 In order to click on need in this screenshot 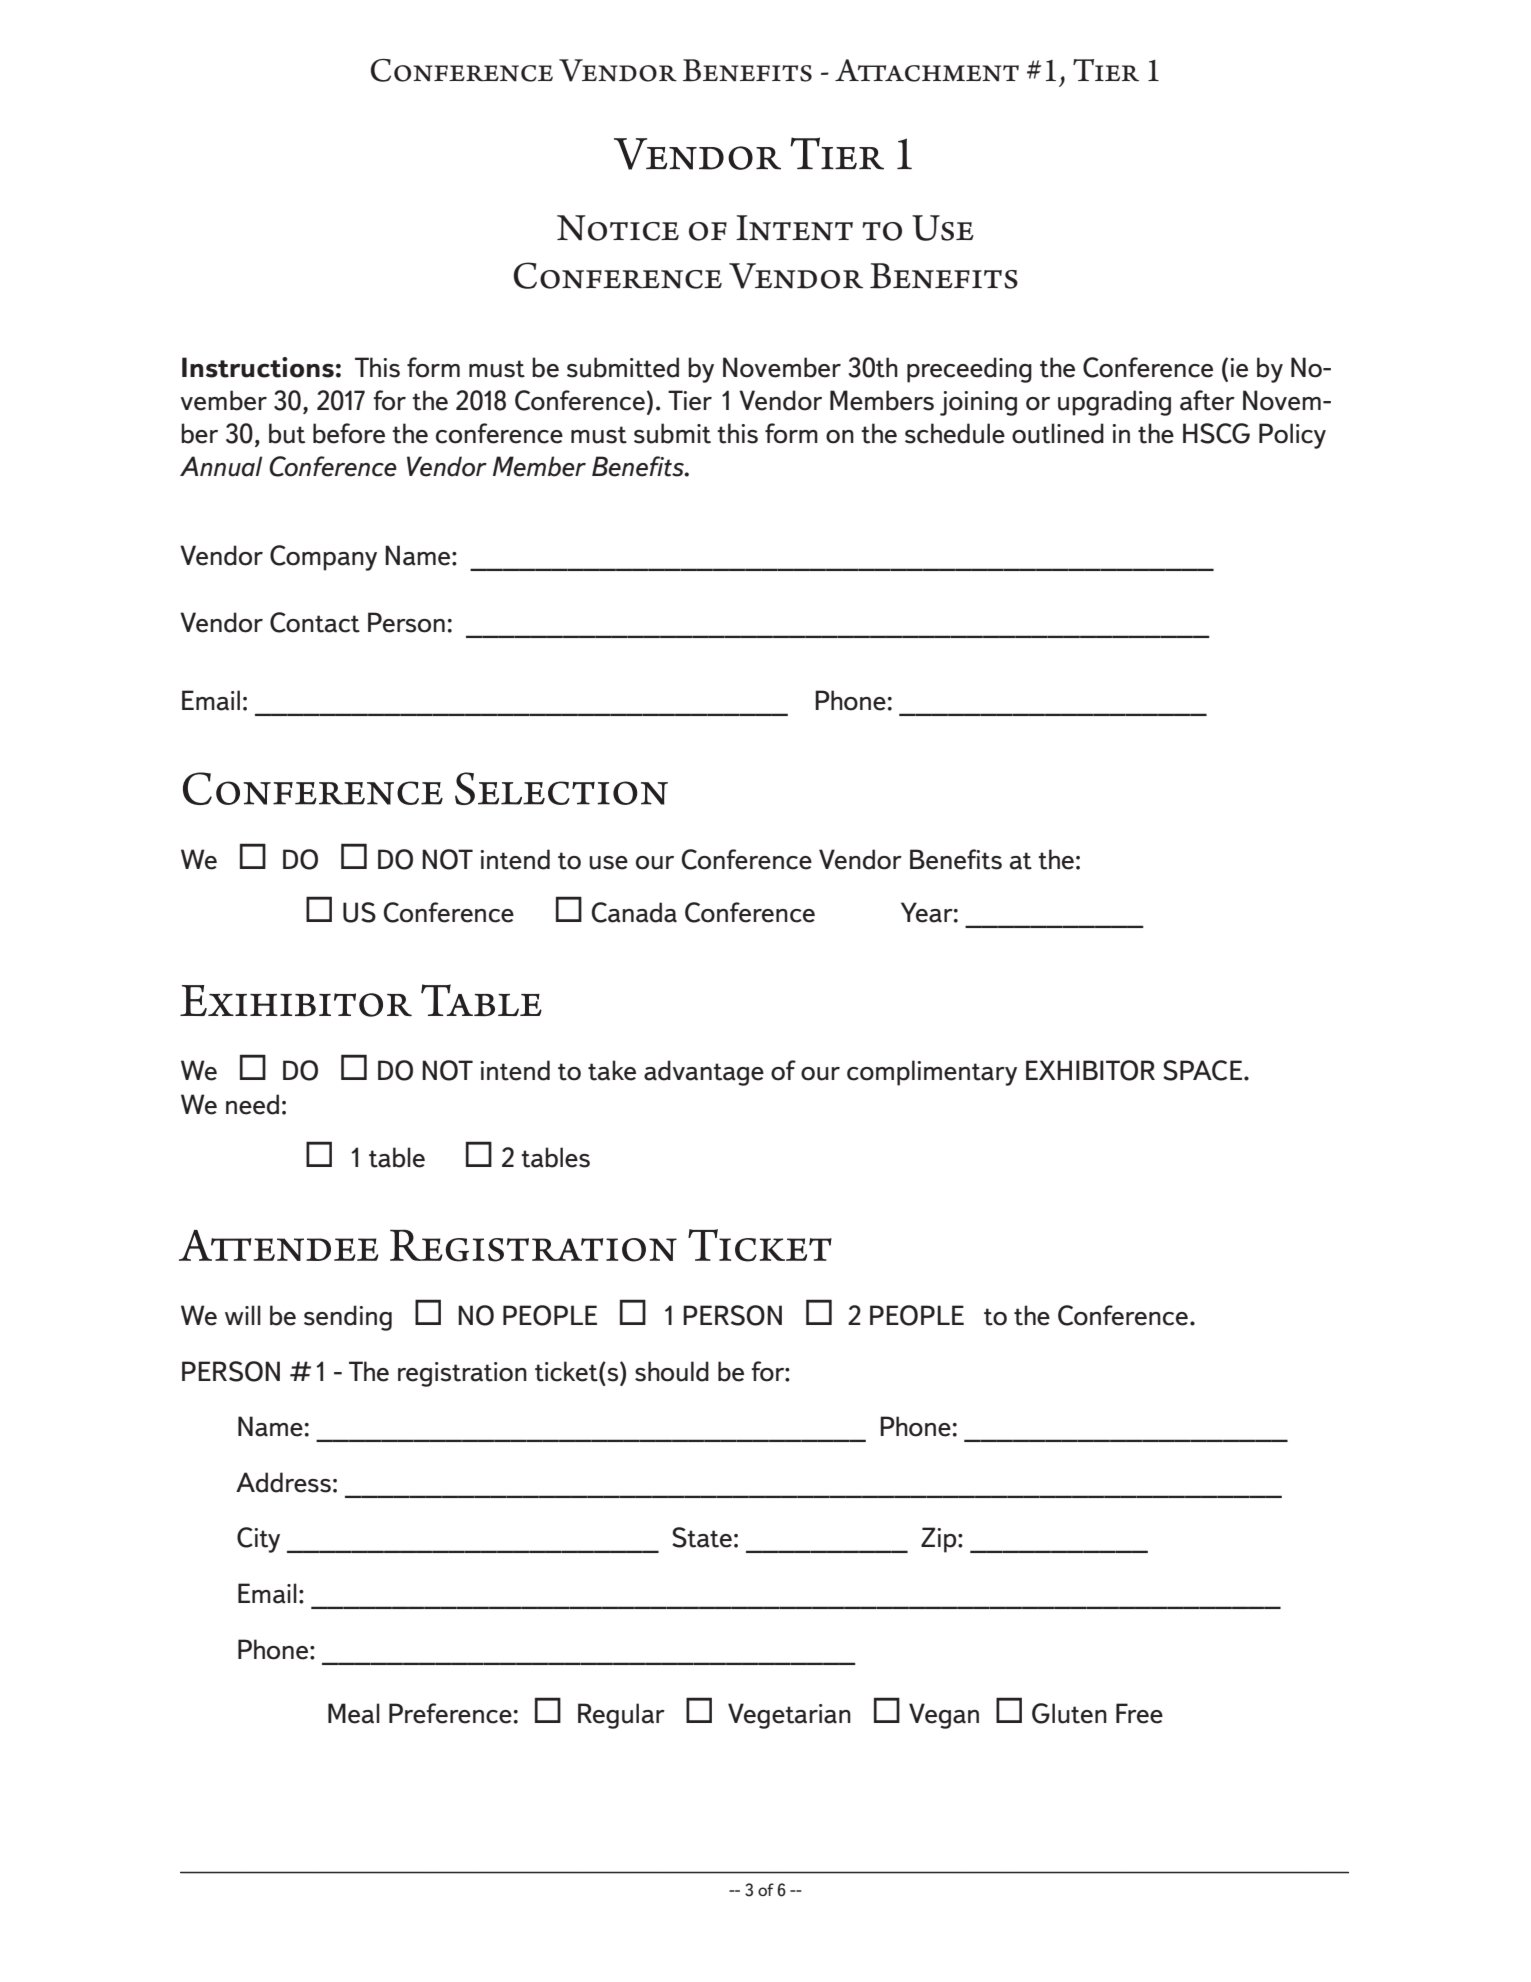, I will do `click(252, 1104)`.
